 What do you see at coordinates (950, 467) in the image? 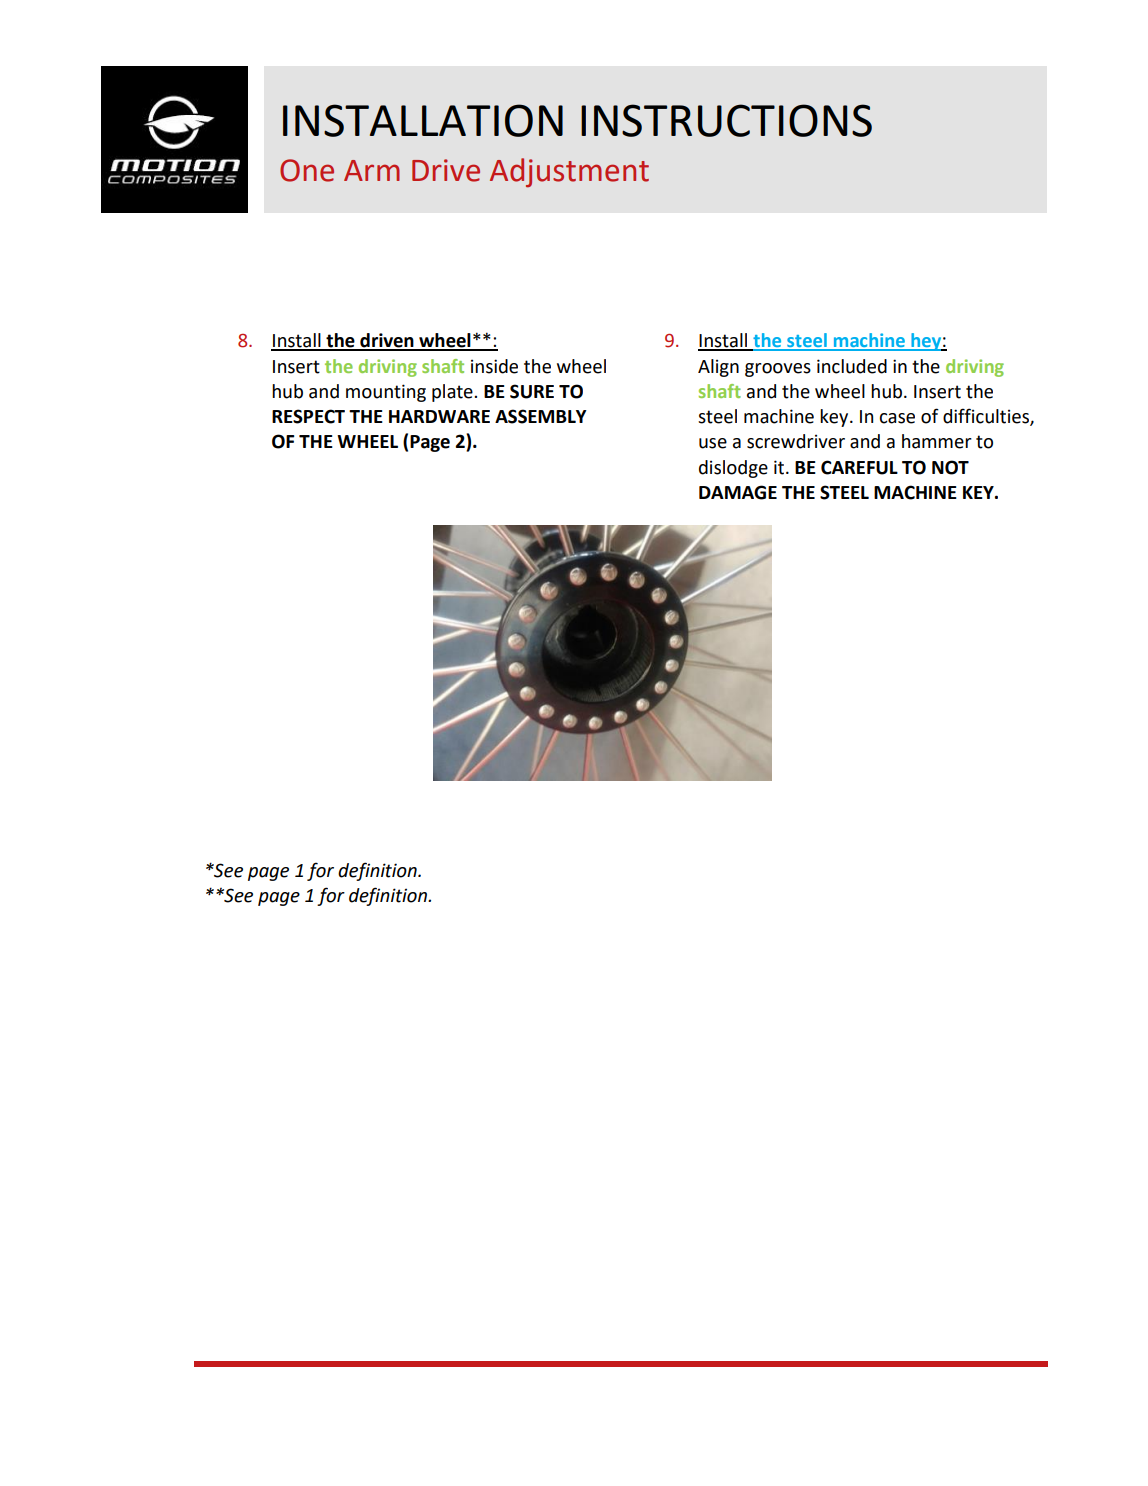
I see `NOT` at bounding box center [950, 467].
